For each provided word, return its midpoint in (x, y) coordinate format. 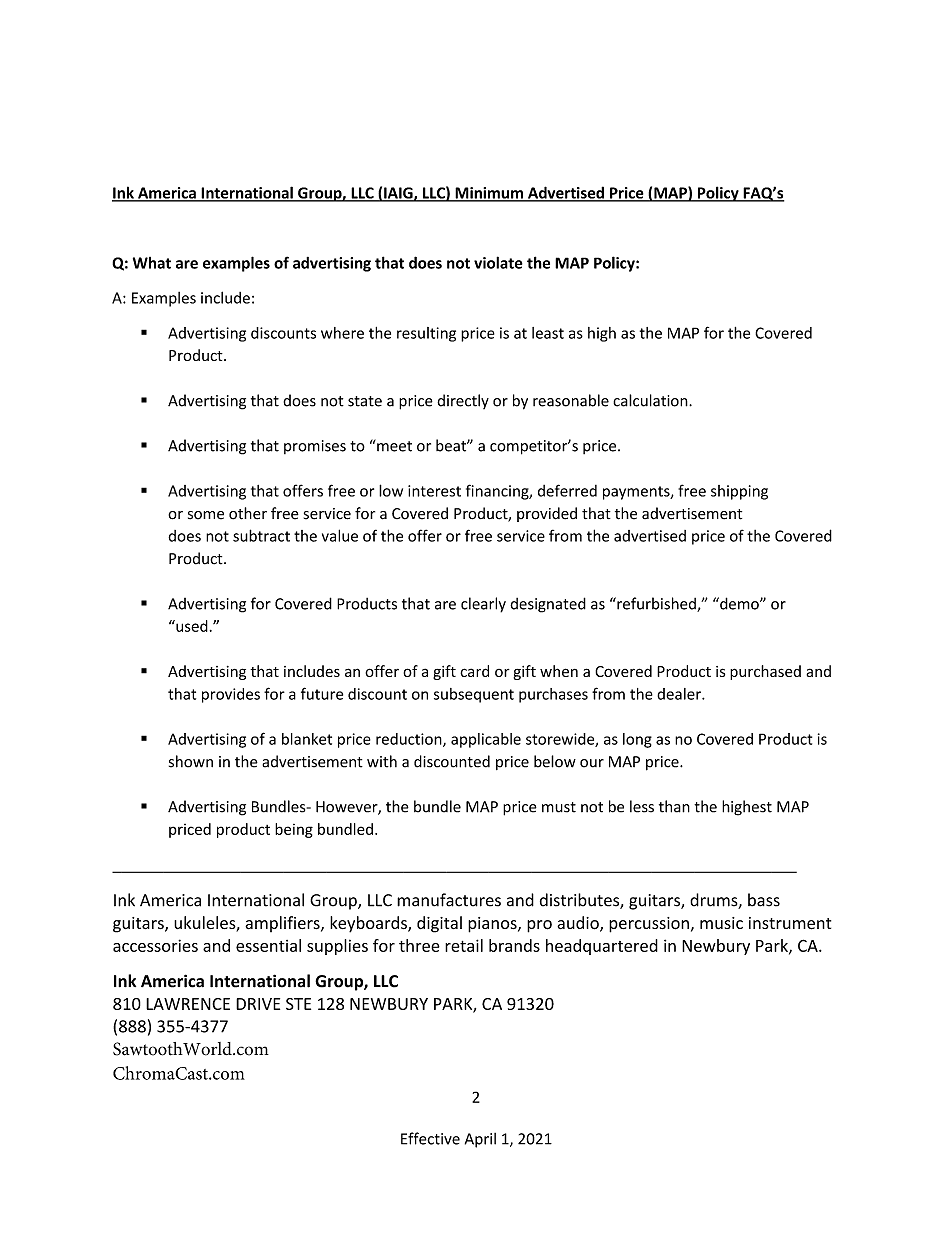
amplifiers (283, 924)
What (152, 263)
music (721, 923)
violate (498, 262)
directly (463, 401)
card (474, 671)
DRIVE (258, 1004)
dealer (680, 694)
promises (315, 447)
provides (231, 695)
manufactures (449, 900)
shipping (739, 492)
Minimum (489, 194)
